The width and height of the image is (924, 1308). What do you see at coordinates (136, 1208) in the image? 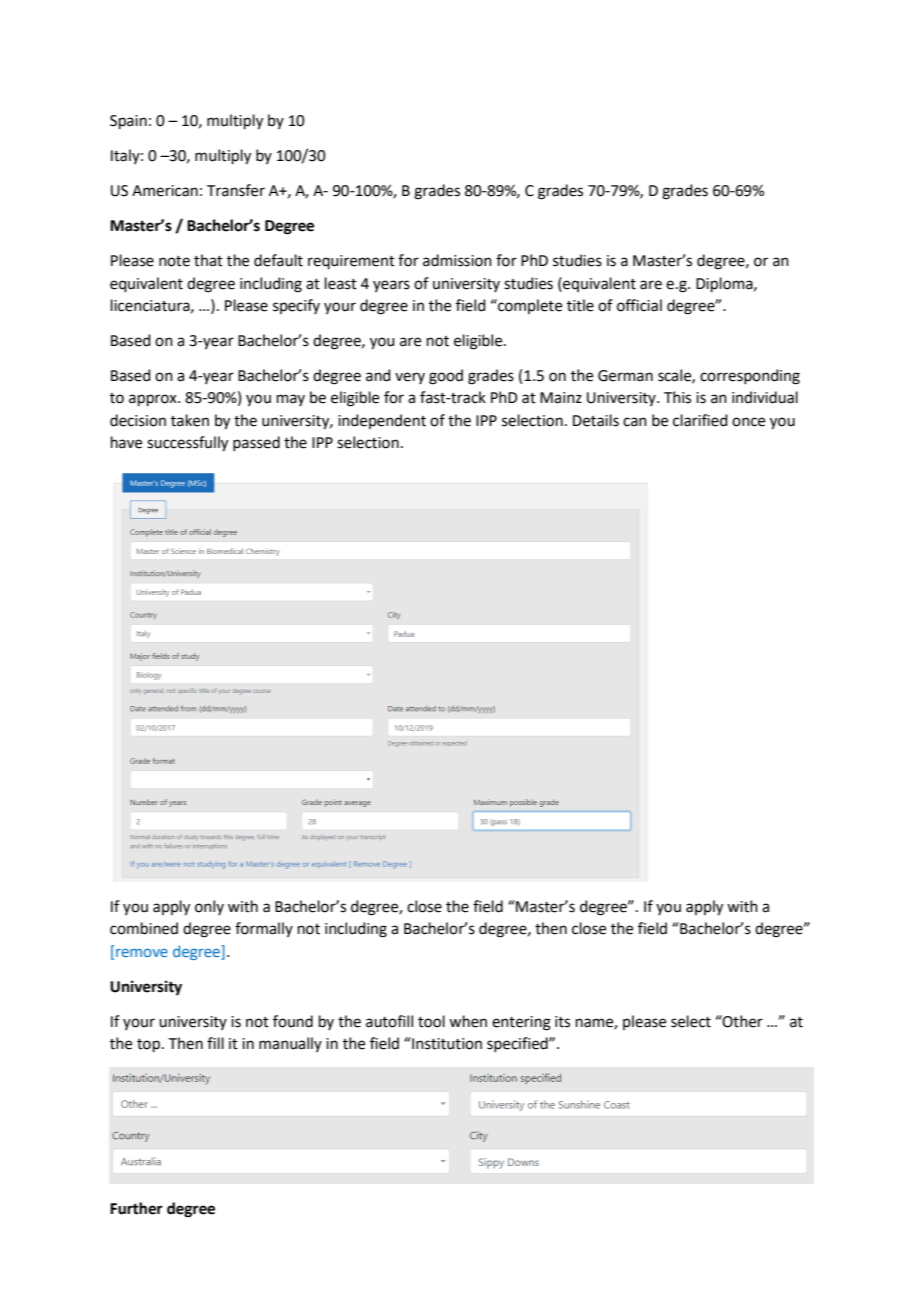
I see `Further` at bounding box center [136, 1208].
